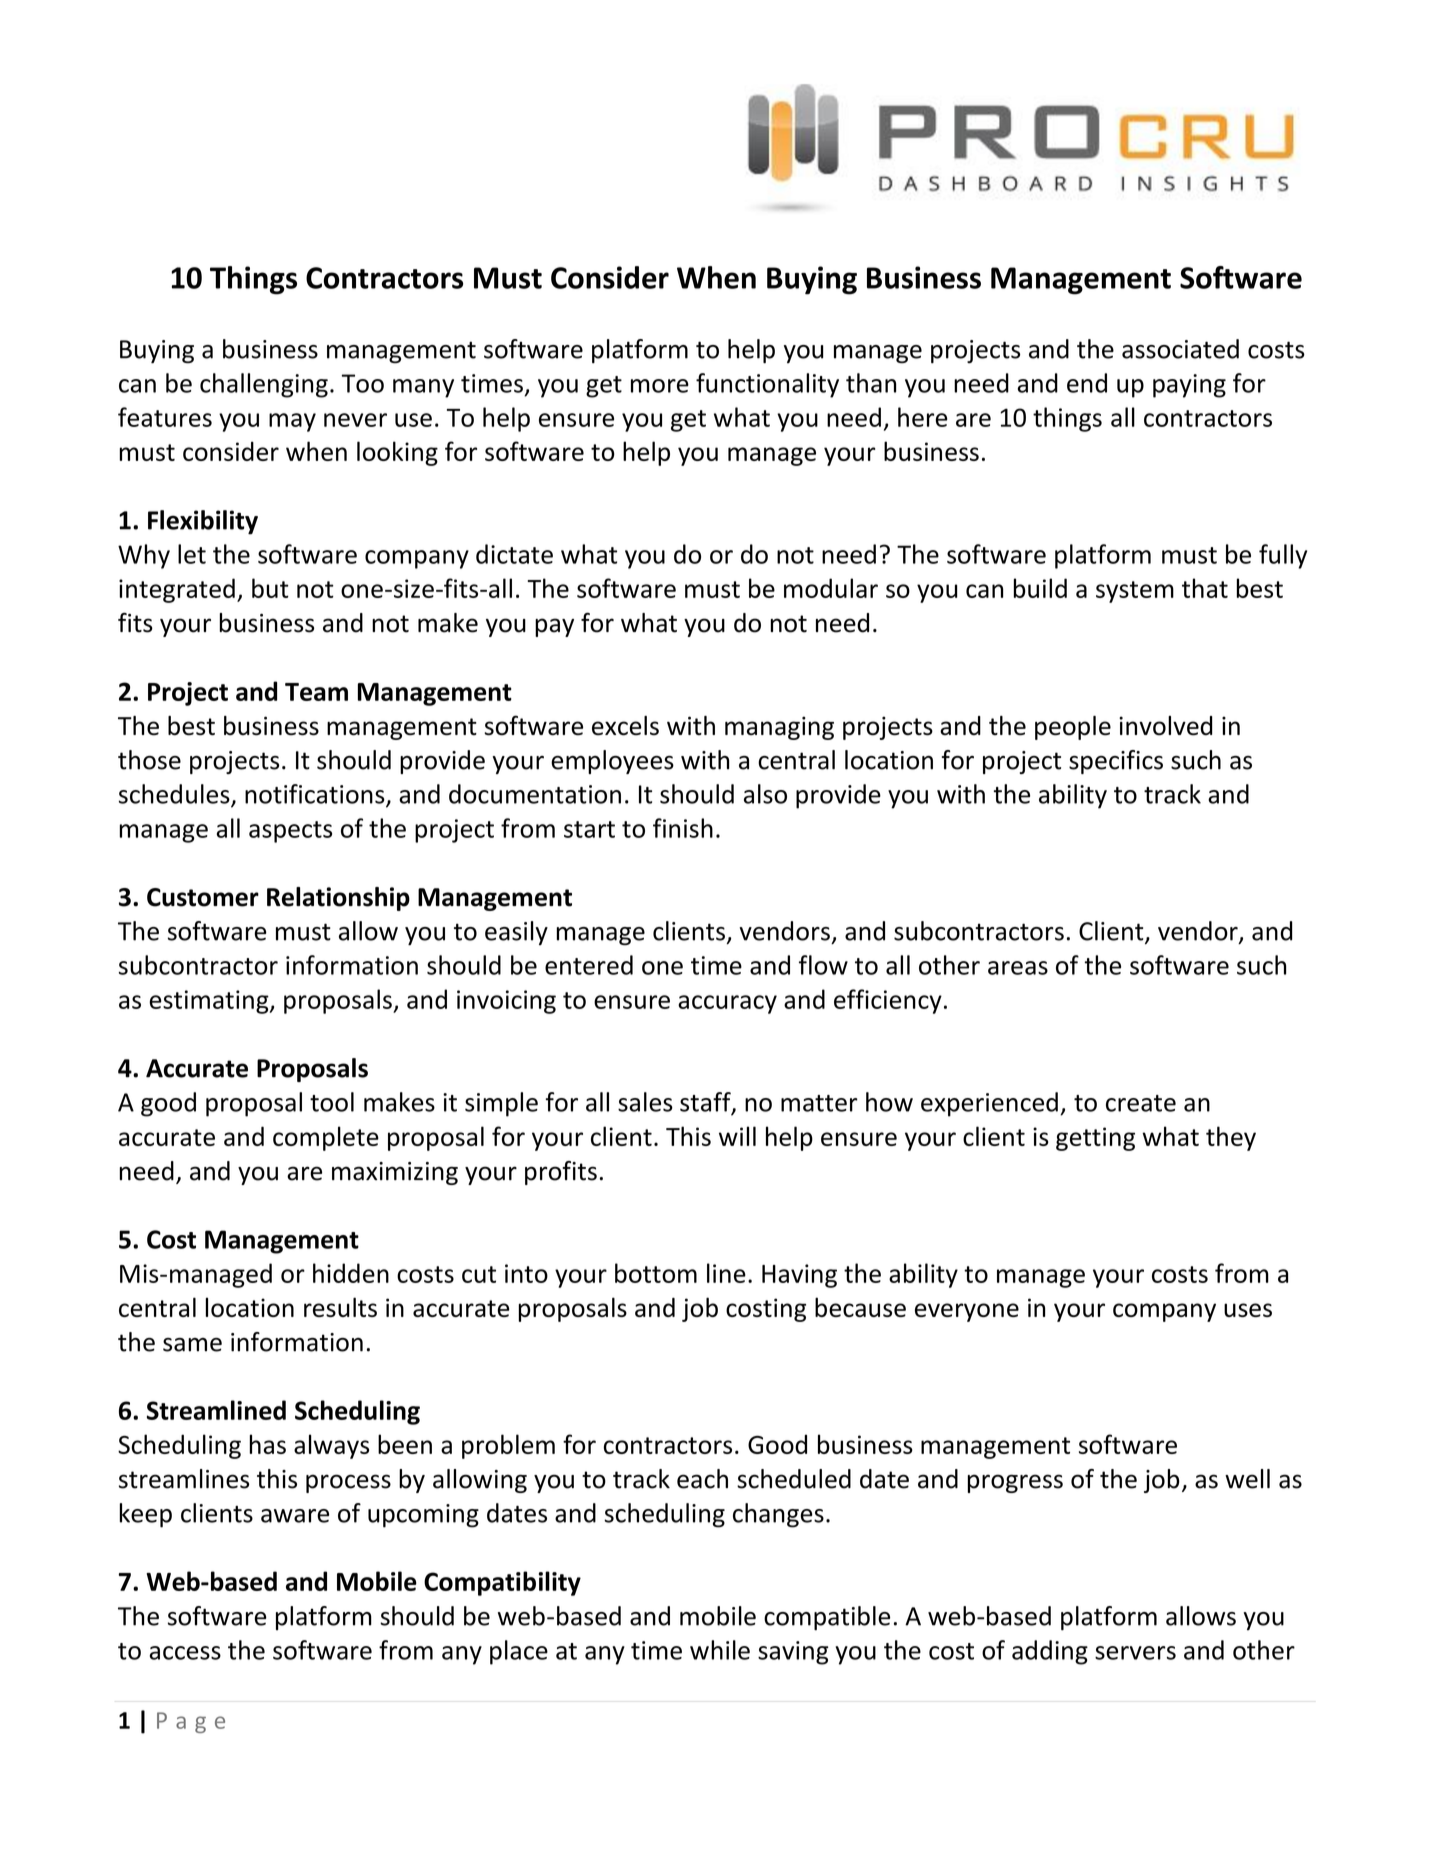 The width and height of the screenshot is (1430, 1851). What do you see at coordinates (192, 1345) in the screenshot?
I see `same` at bounding box center [192, 1345].
